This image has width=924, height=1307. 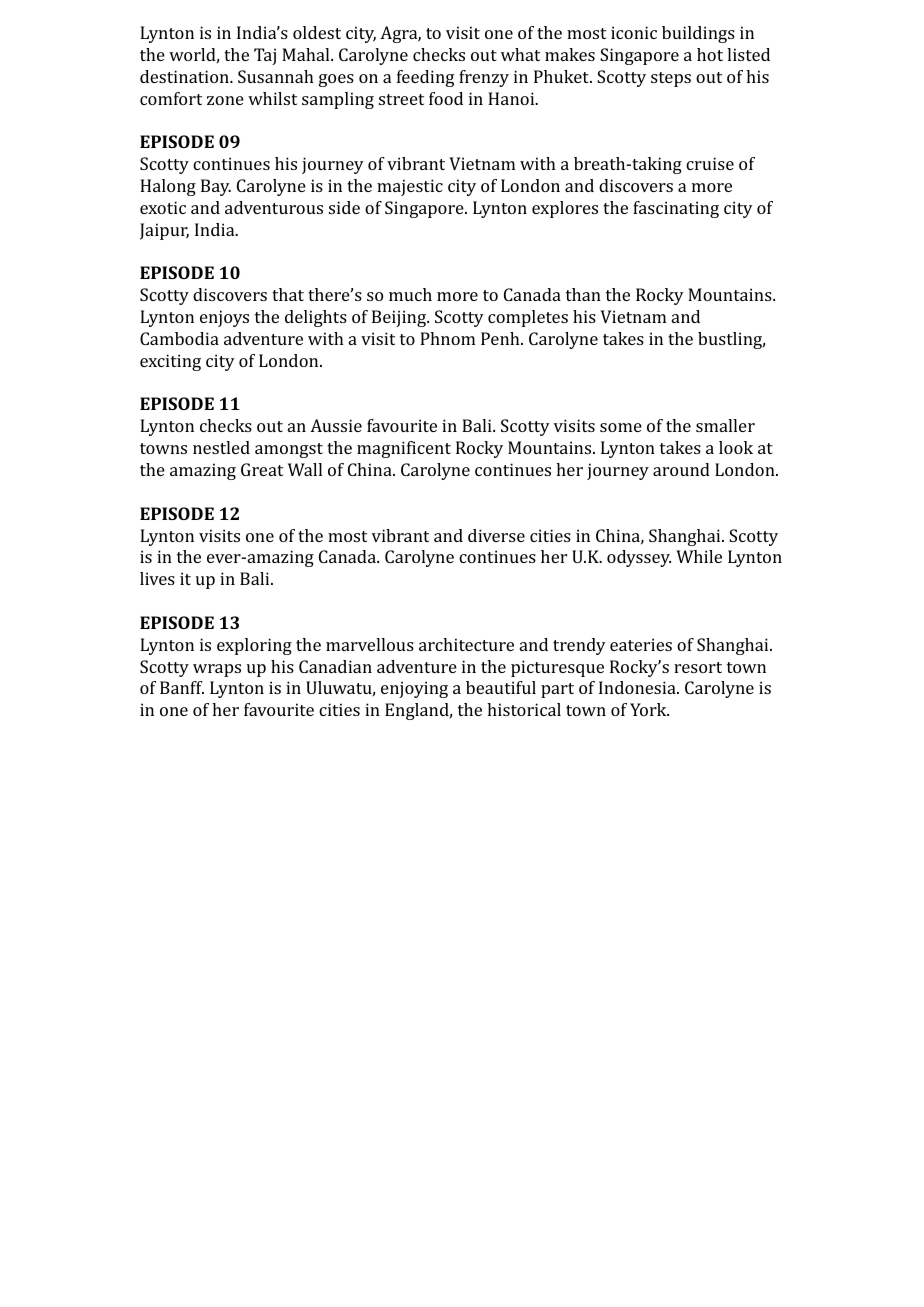 I want to click on smaller, so click(x=725, y=425).
